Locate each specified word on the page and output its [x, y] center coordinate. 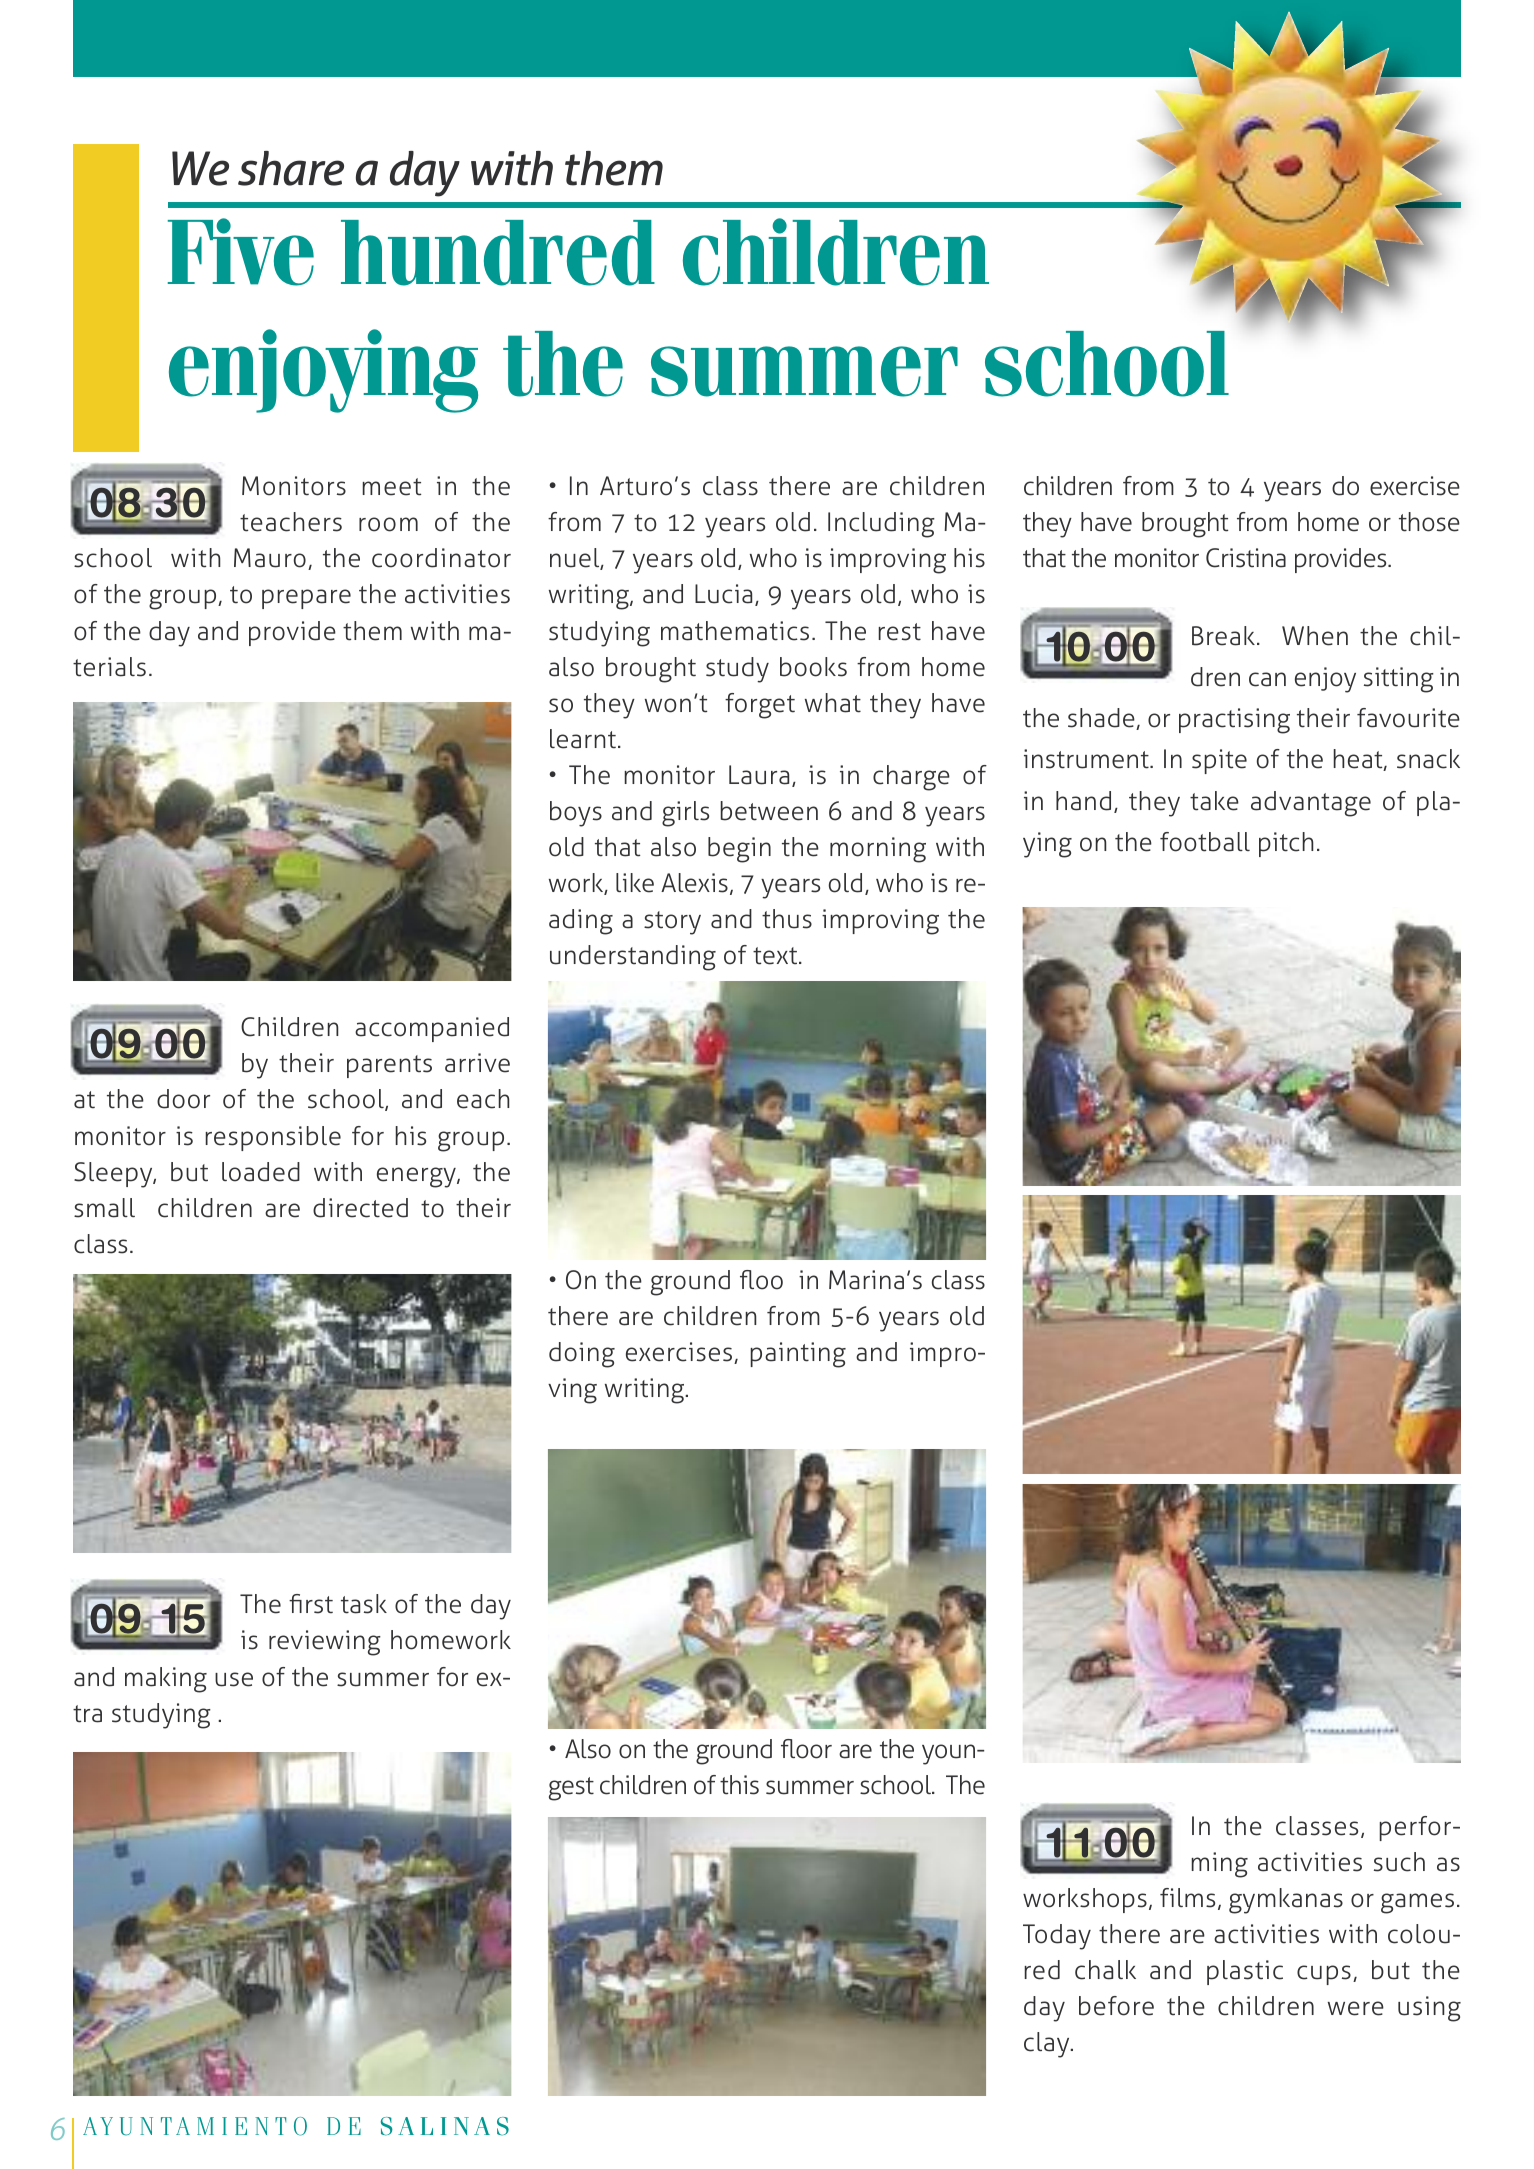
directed [360, 1208]
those [1429, 522]
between [769, 811]
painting [798, 1355]
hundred [498, 253]
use [234, 1679]
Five [241, 252]
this [739, 1785]
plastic [1245, 1972]
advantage [1311, 804]
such [1399, 1862]
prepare [306, 599]
